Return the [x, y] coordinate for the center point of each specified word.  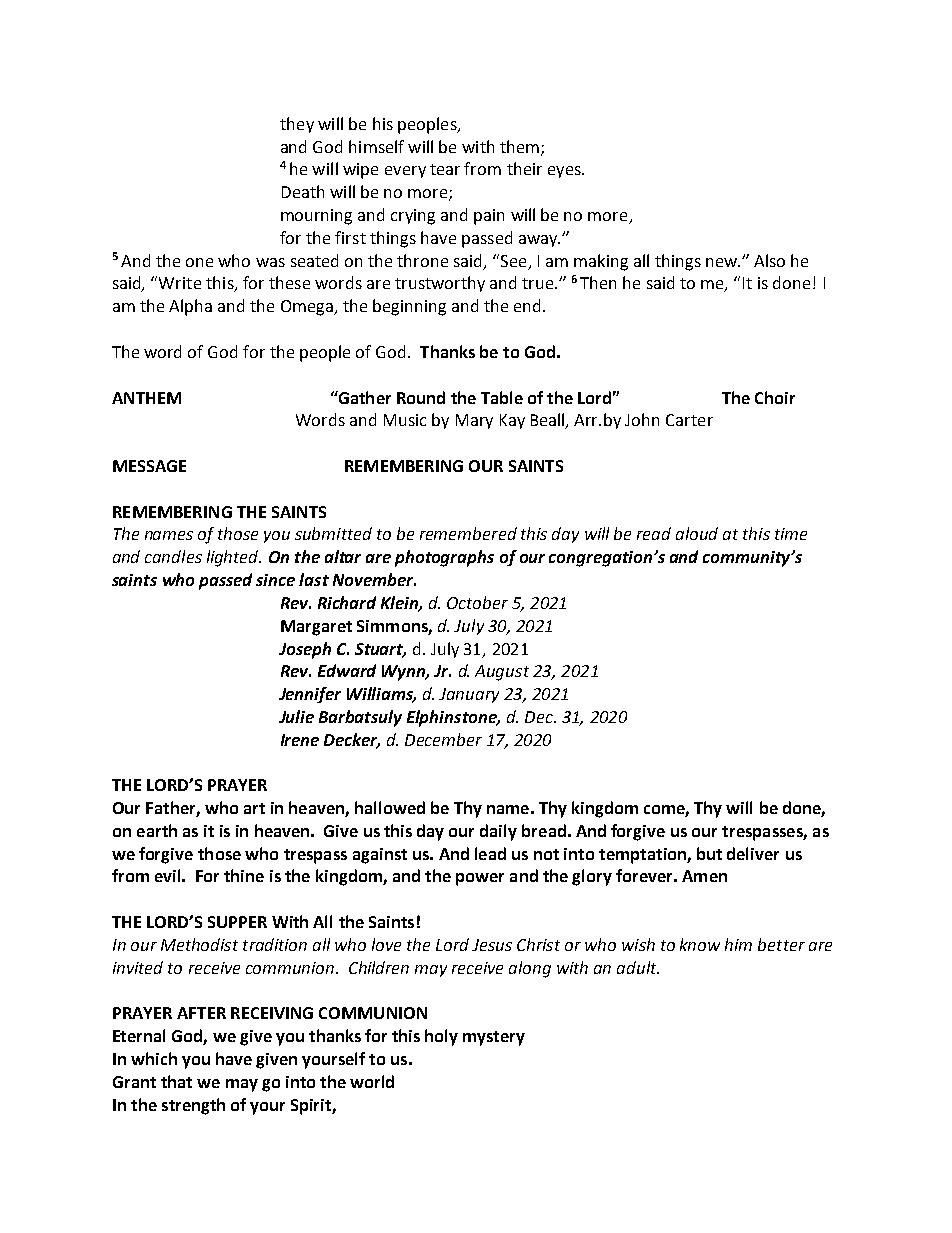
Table [502, 397]
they [297, 125]
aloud [697, 533]
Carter [689, 420]
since [275, 580]
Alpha [190, 307]
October [477, 602]
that [176, 1081]
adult [638, 967]
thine [244, 875]
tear [445, 169]
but [709, 853]
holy [441, 1037]
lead [490, 853]
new [722, 262]
